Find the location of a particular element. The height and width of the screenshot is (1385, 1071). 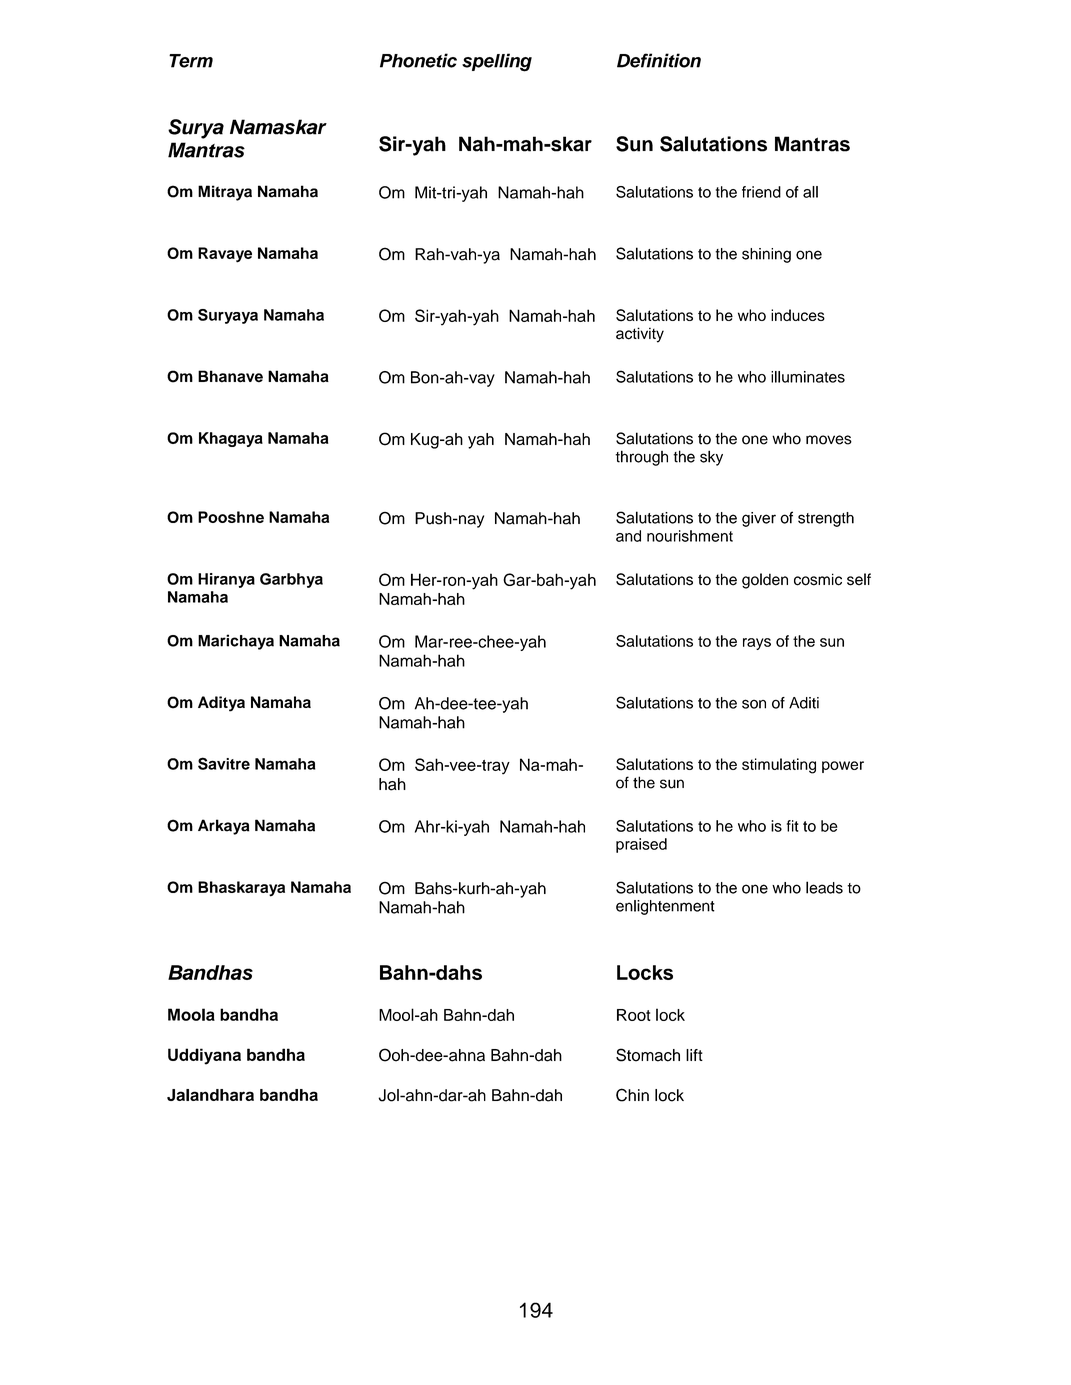

golden is located at coordinates (765, 581).
